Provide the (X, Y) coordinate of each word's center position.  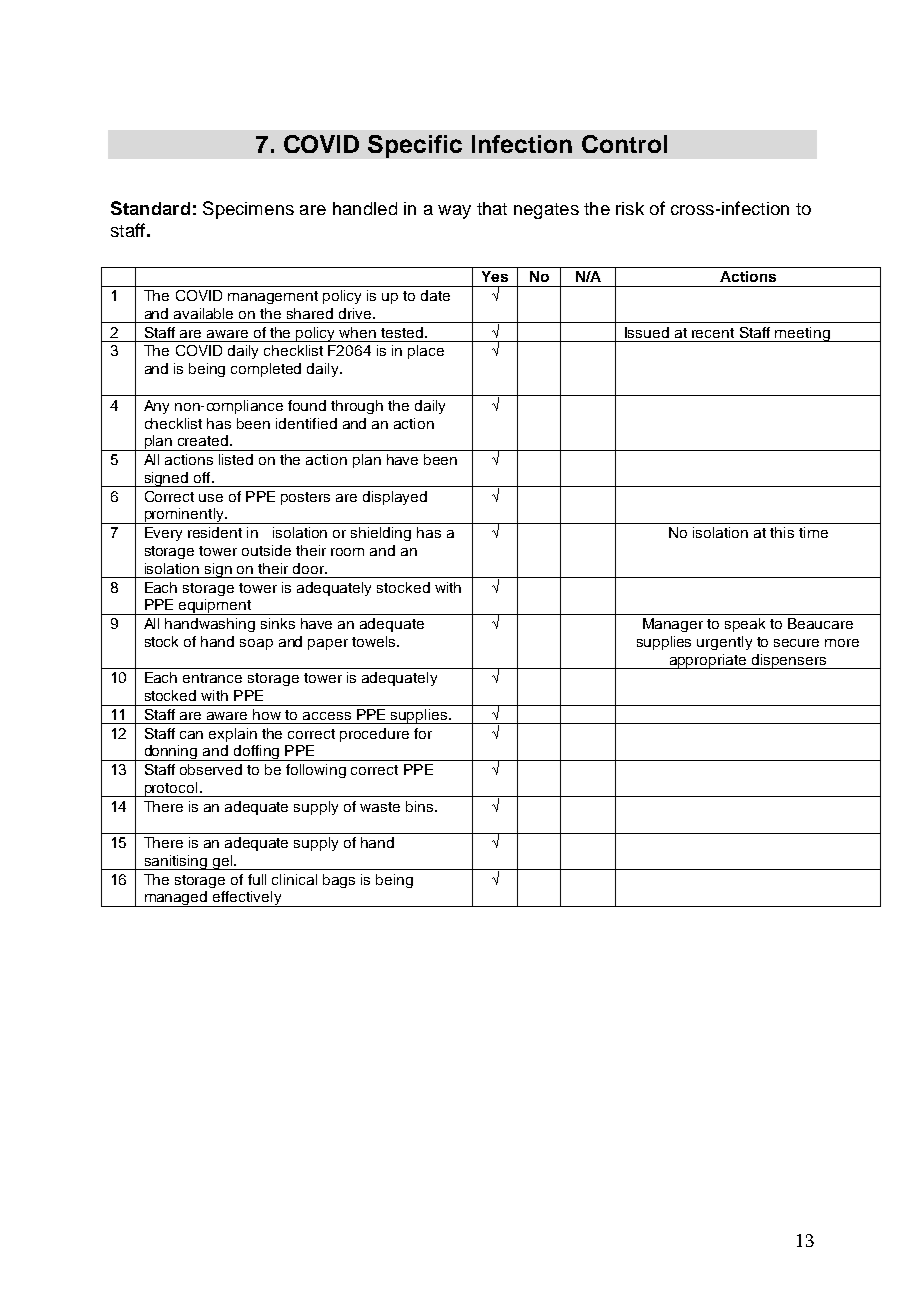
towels (375, 641)
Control (624, 144)
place (426, 352)
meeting (803, 334)
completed (266, 370)
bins (421, 806)
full (257, 879)
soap (256, 644)
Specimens (248, 210)
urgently (724, 643)
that (492, 208)
